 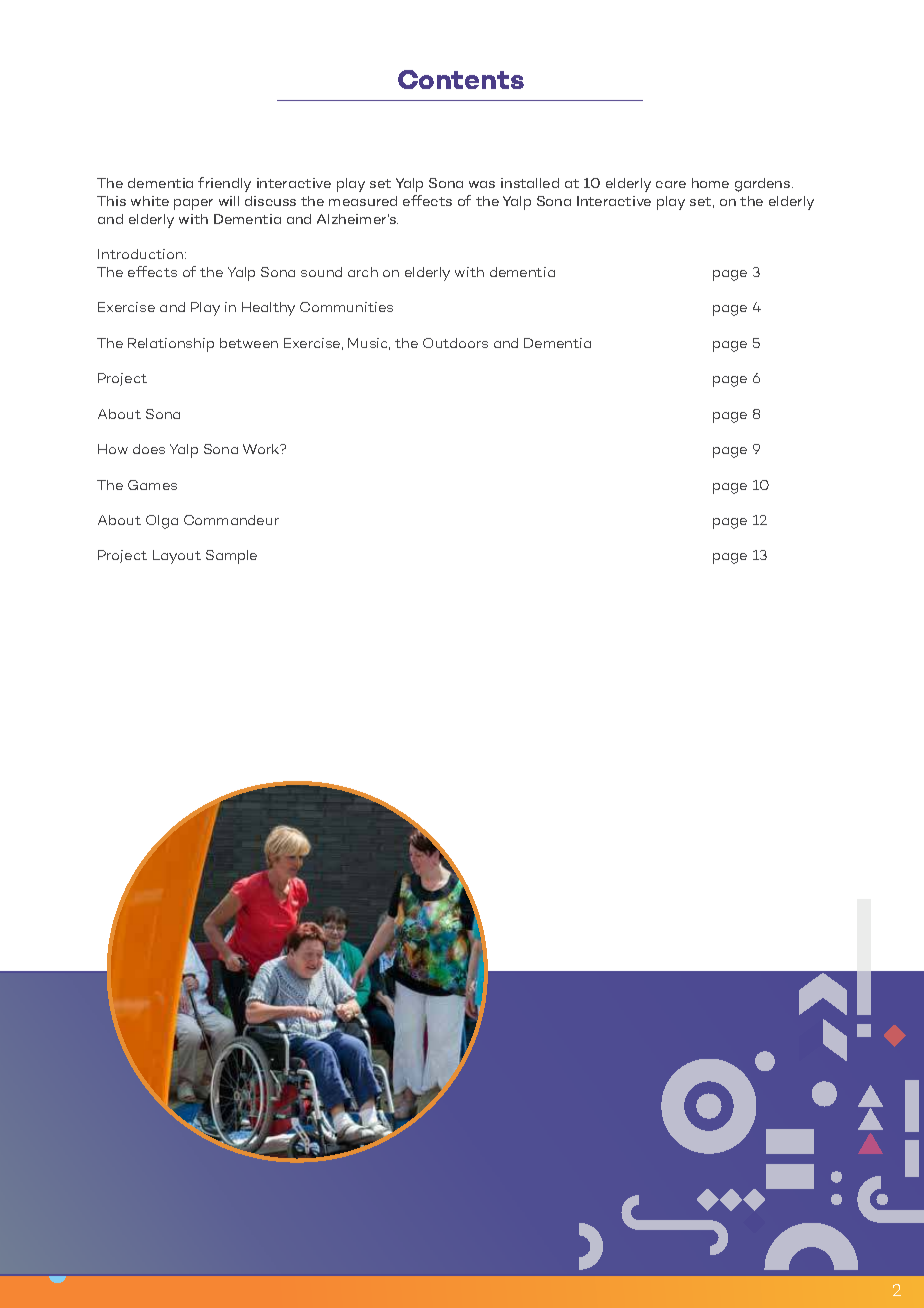 What do you see at coordinates (171, 345) in the image?
I see `Relationship` at bounding box center [171, 345].
